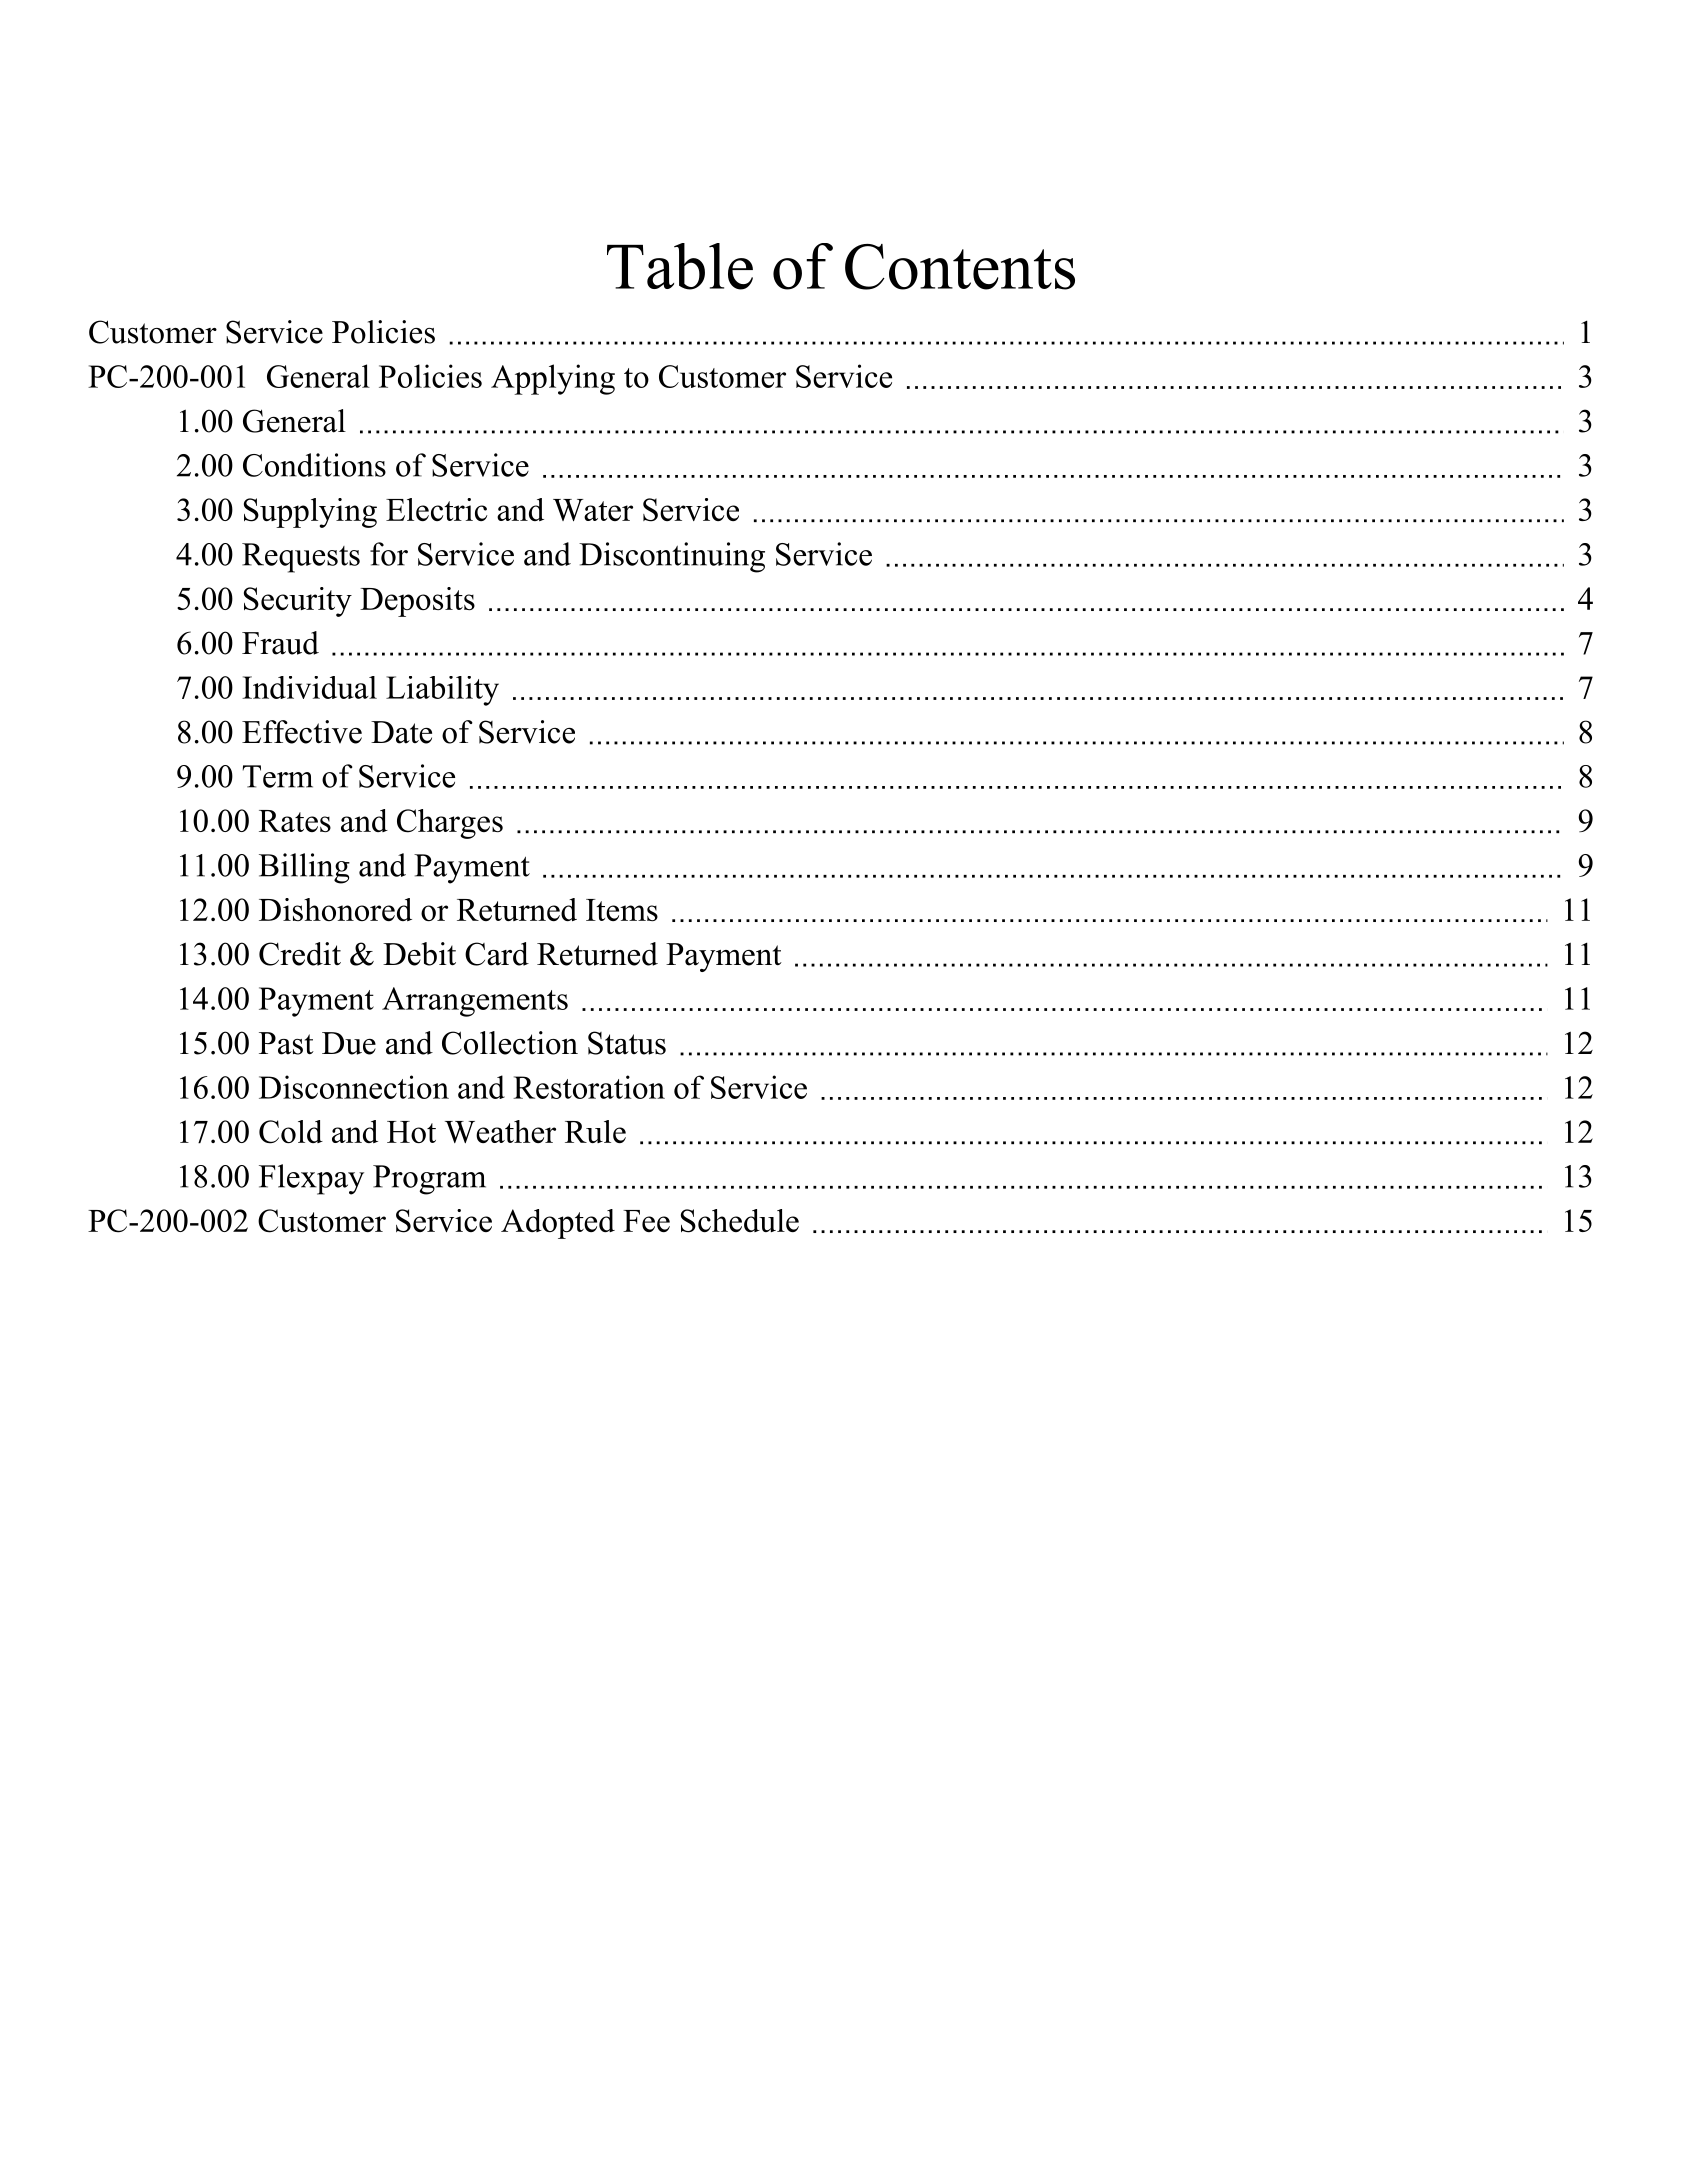 The width and height of the document is (1682, 2177). Describe the element at coordinates (335, 909) in the document. I see `Dishonored` at that location.
